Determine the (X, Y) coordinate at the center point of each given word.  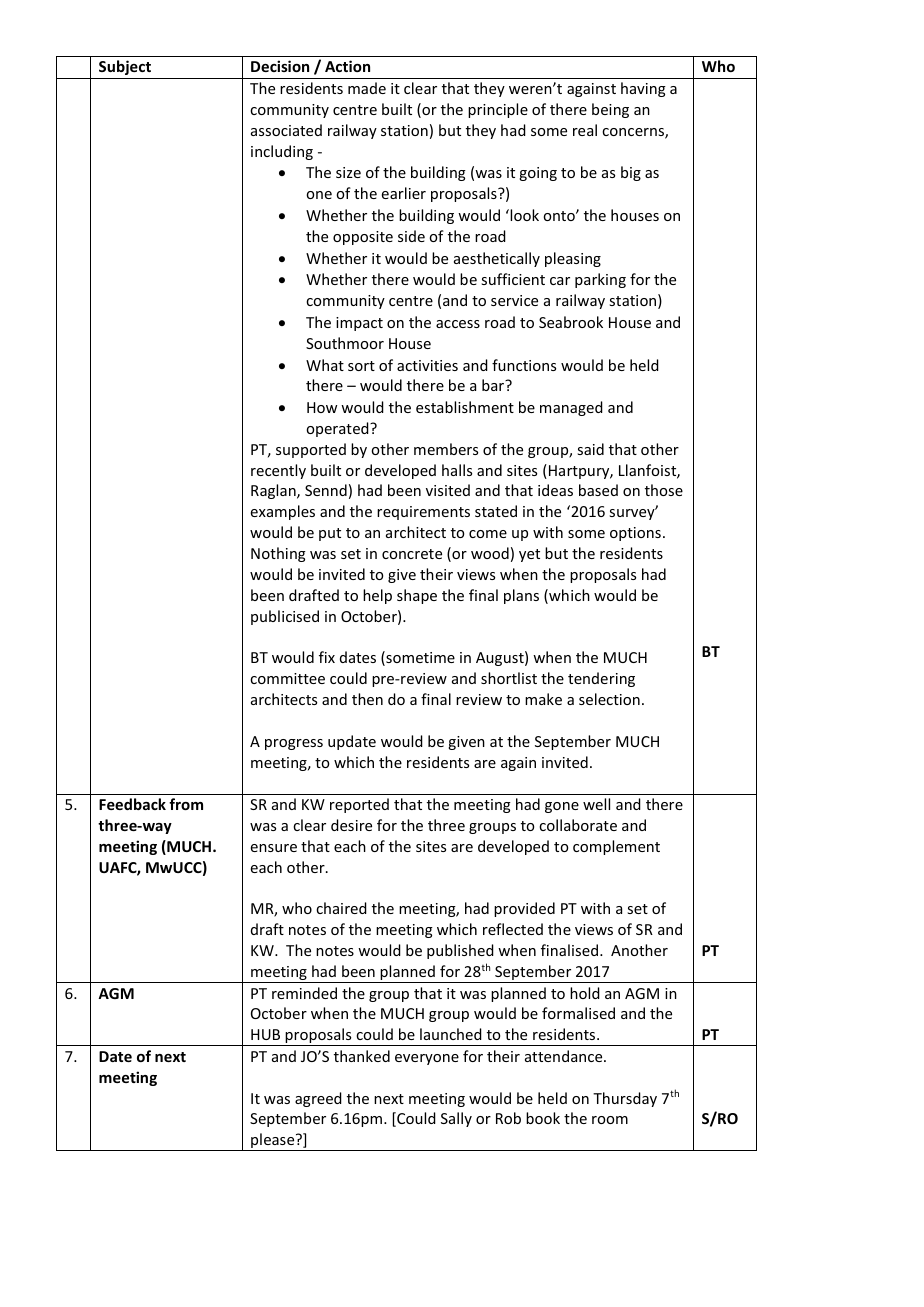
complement (616, 847)
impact (359, 324)
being (610, 110)
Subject (125, 67)
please (273, 1142)
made (367, 88)
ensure (274, 848)
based (598, 490)
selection (609, 699)
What (325, 365)
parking (600, 280)
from (186, 804)
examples (283, 512)
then (367, 699)
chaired (341, 908)
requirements (423, 513)
